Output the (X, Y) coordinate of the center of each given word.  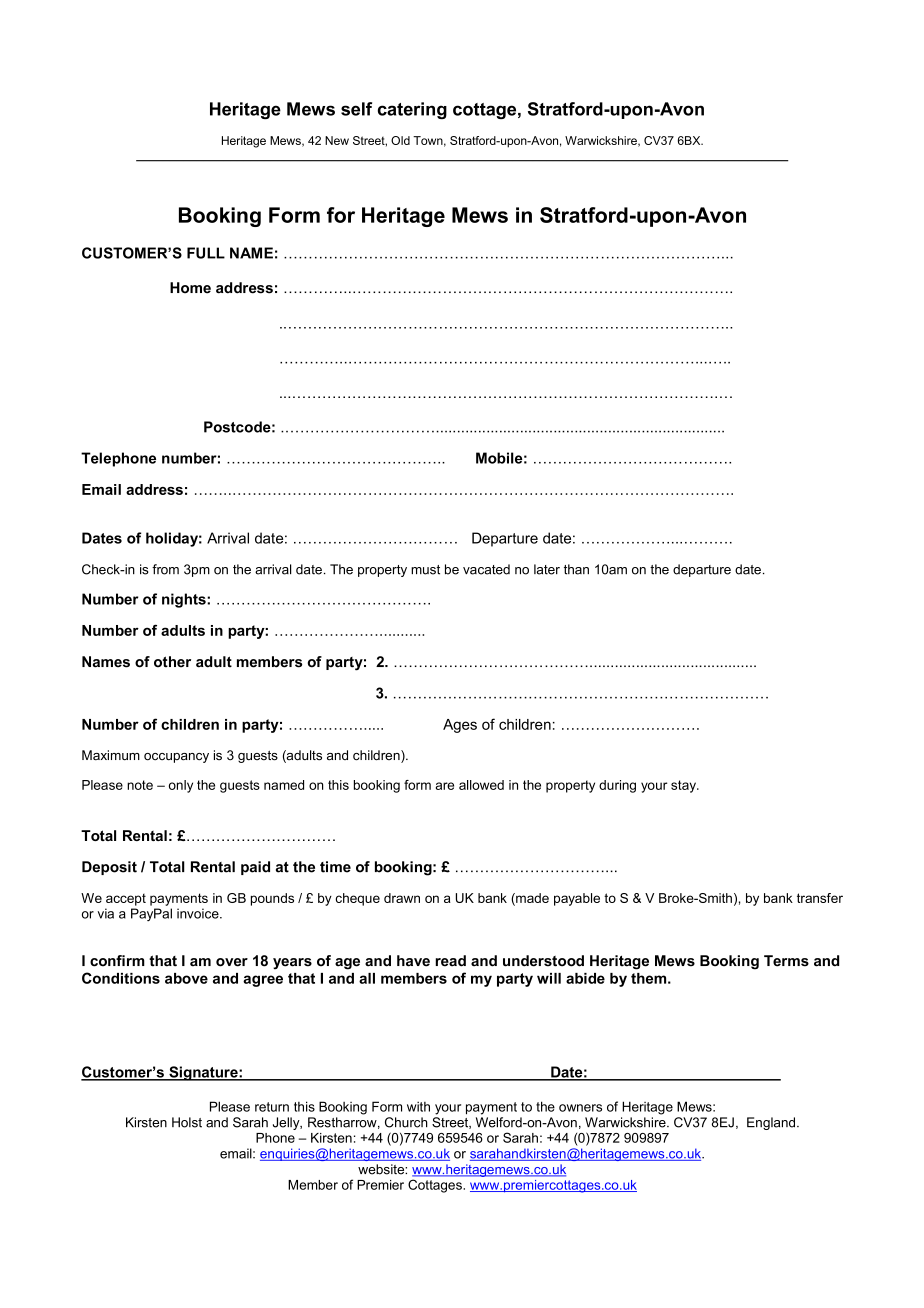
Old (400, 140)
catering (412, 110)
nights (185, 600)
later (547, 569)
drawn (402, 898)
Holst (187, 1122)
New (337, 140)
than (576, 569)
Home (190, 288)
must (425, 570)
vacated (486, 569)
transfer (820, 898)
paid (255, 868)
